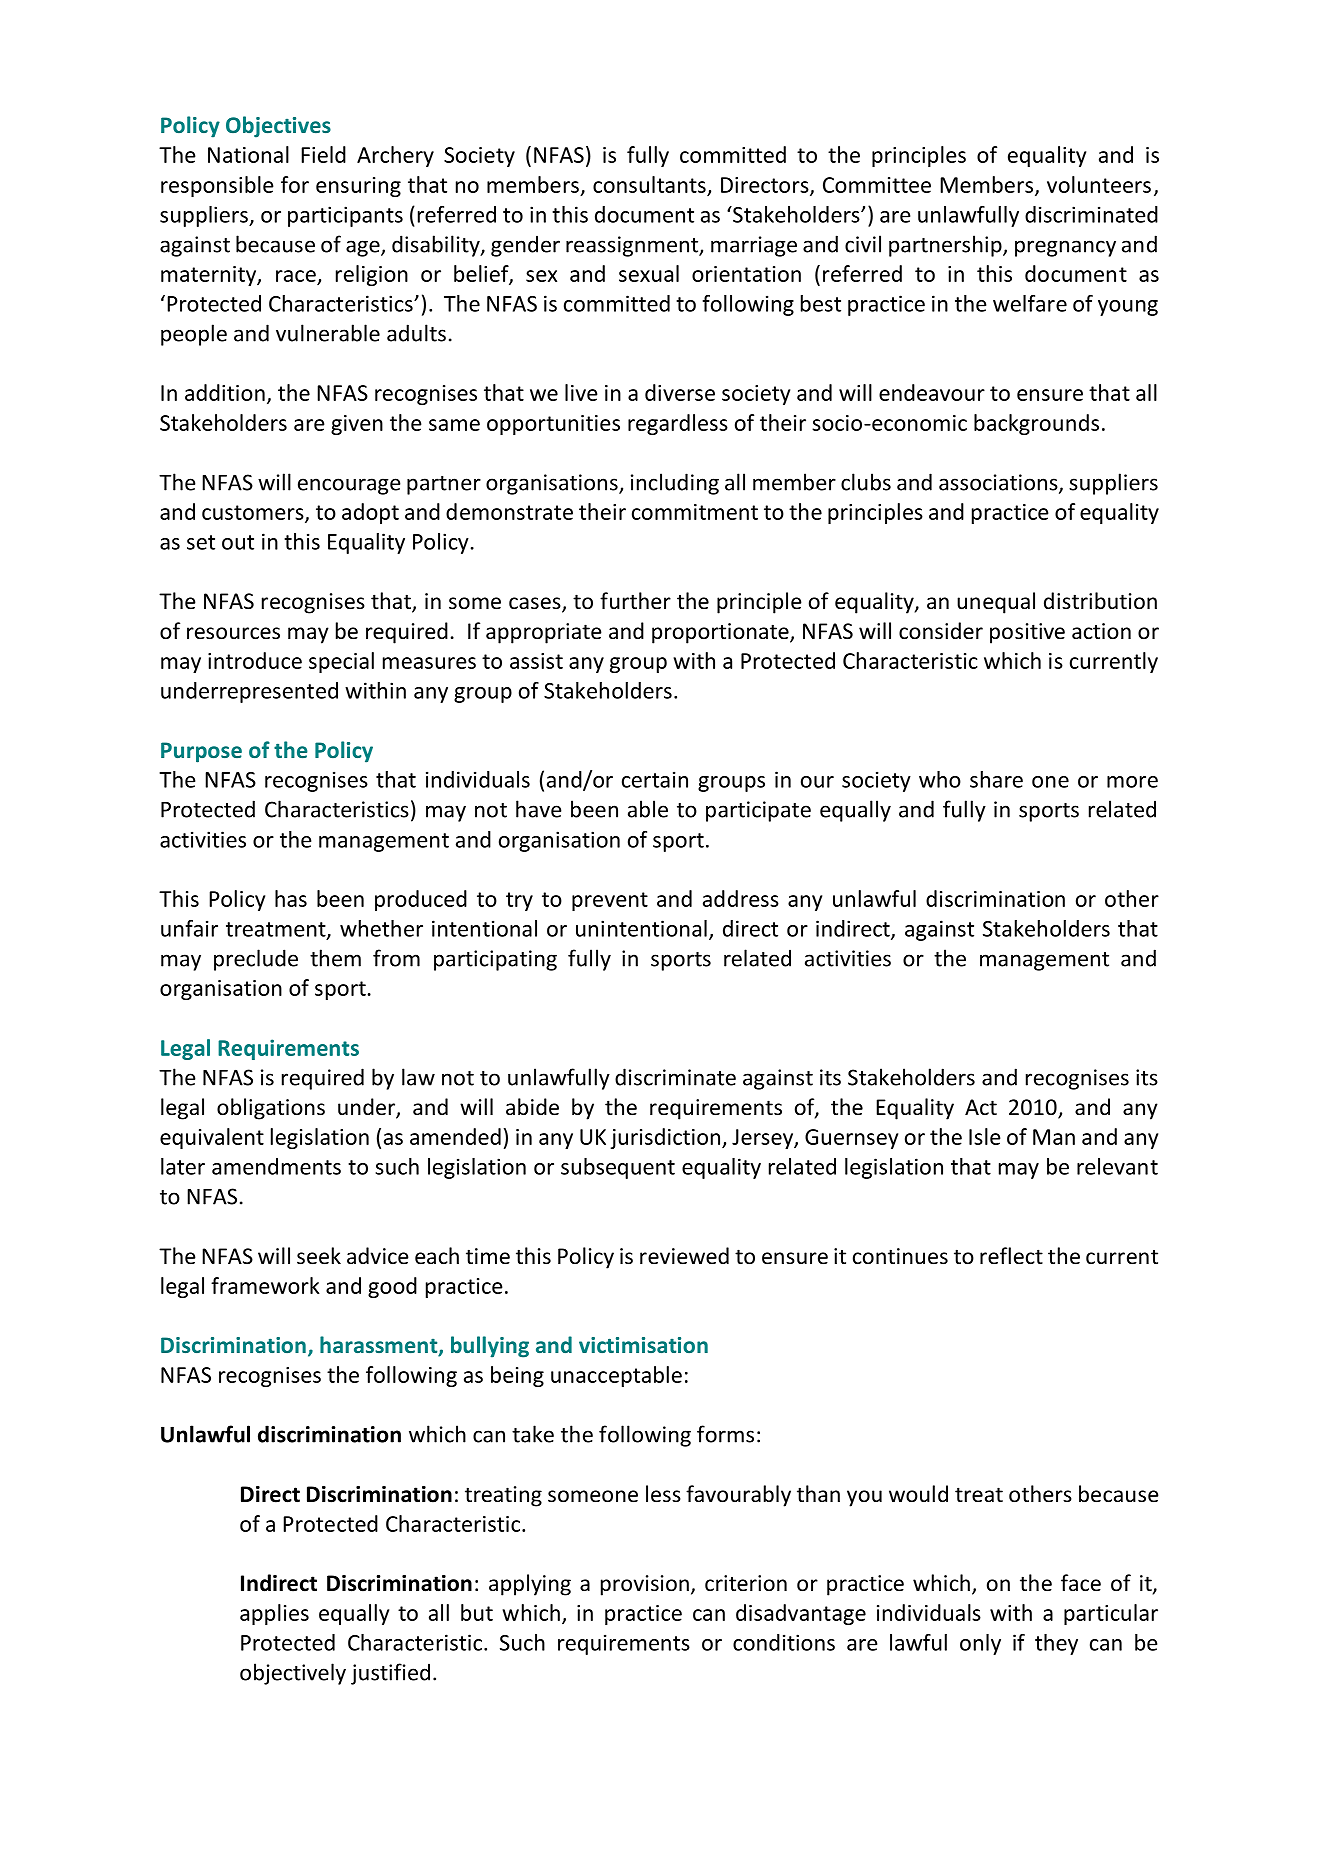  Describe the element at coordinates (645, 1585) in the document. I see `provision` at that location.
